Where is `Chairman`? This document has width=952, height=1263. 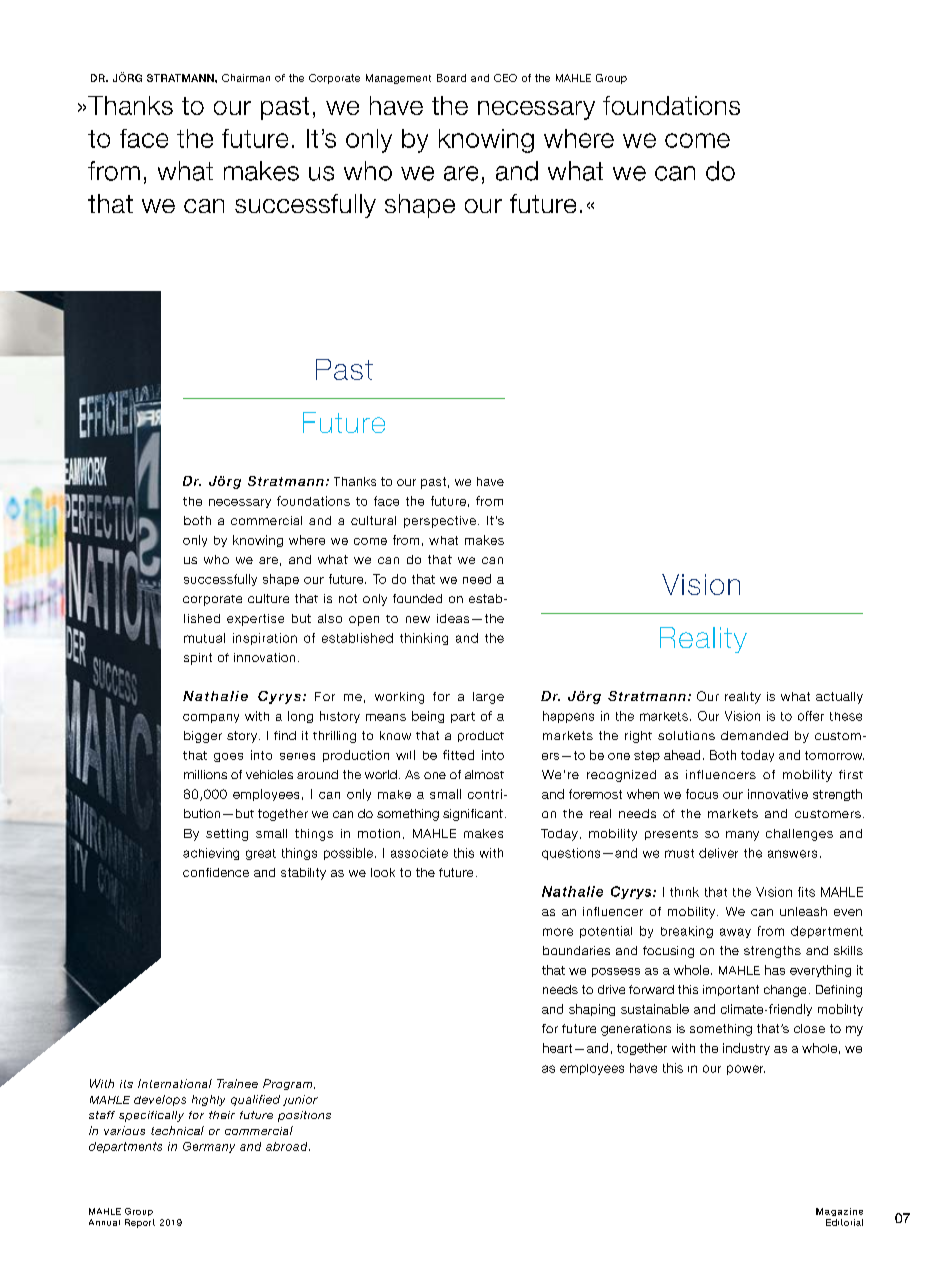 Chairman is located at coordinates (246, 78).
